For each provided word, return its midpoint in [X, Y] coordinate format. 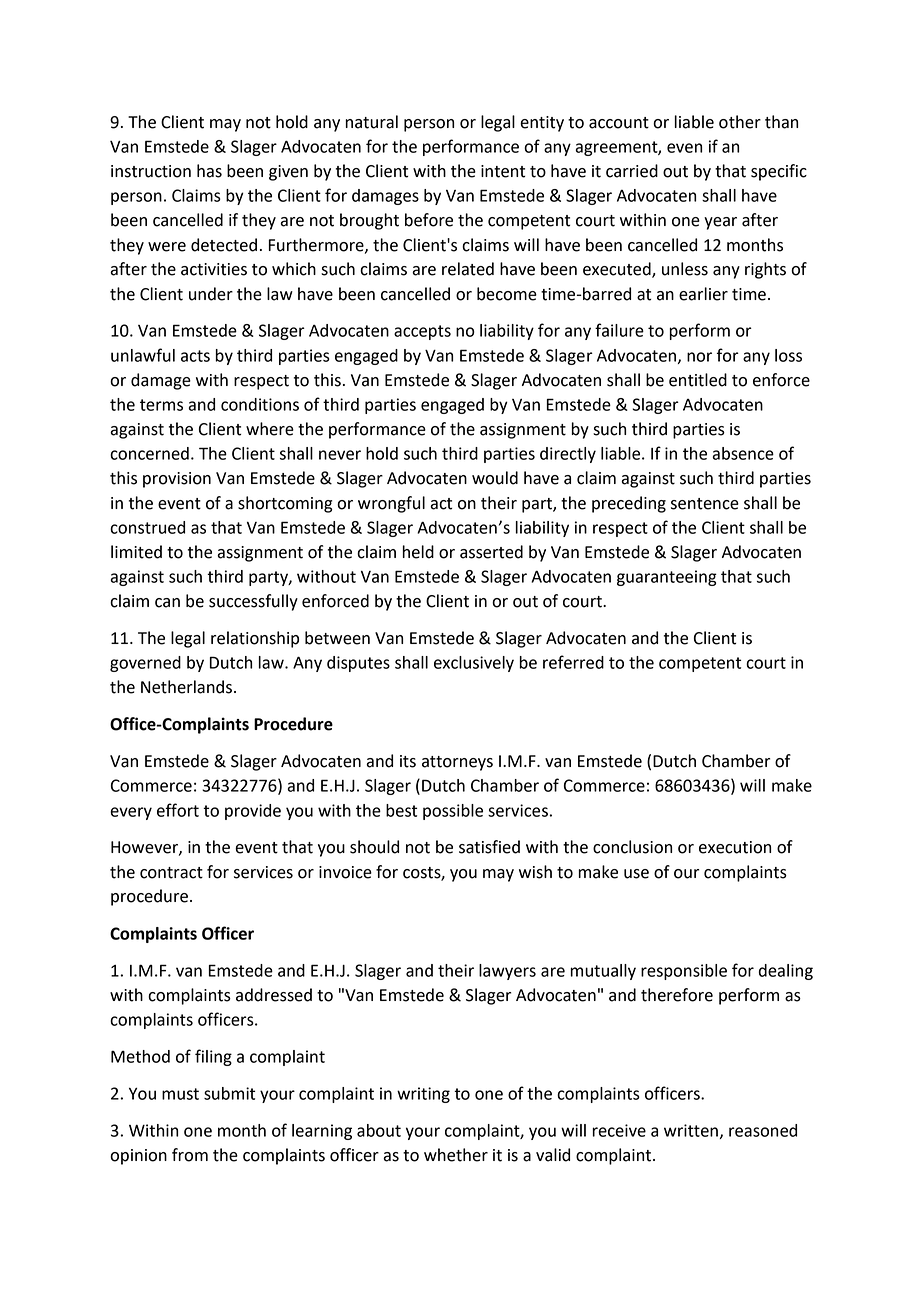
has [209, 171]
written [691, 1130]
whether [456, 1155]
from [190, 1155]
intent [503, 171]
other [740, 122]
